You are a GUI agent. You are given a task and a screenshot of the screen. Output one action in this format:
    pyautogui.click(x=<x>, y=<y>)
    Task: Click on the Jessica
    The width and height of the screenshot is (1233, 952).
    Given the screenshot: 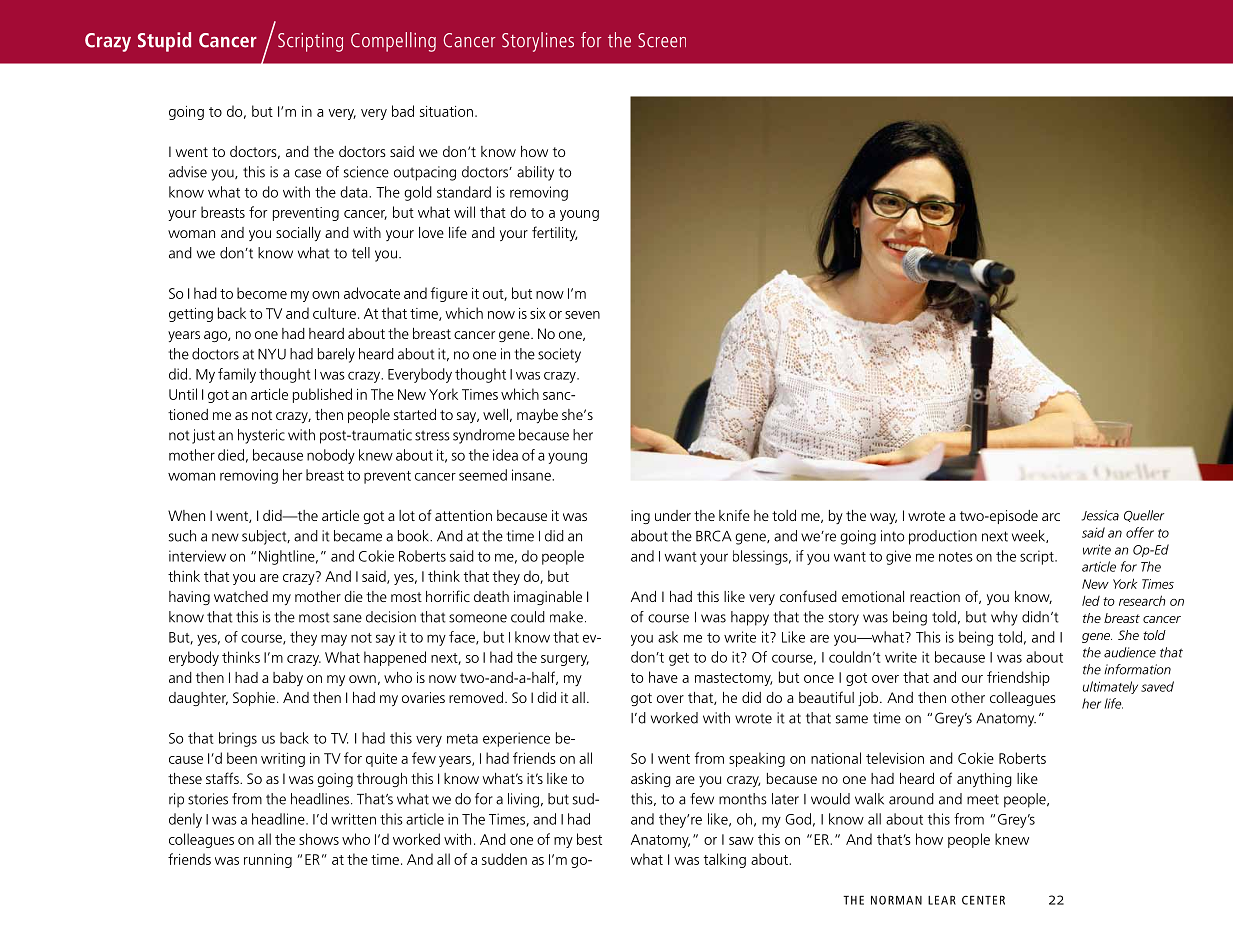 What is the action you would take?
    pyautogui.click(x=1100, y=515)
